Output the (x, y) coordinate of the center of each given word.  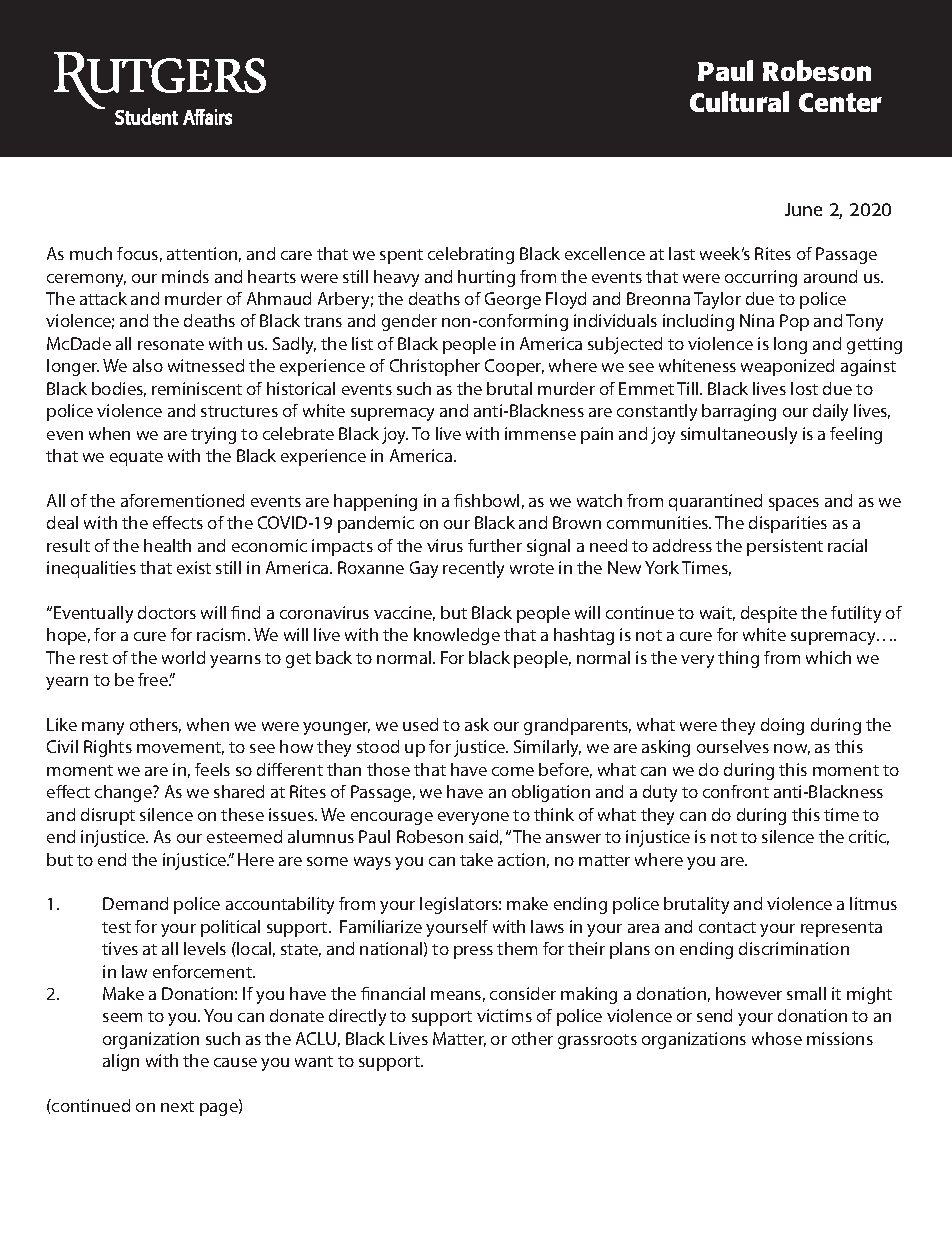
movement (180, 748)
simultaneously (739, 435)
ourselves (733, 746)
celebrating (471, 255)
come (513, 771)
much (91, 253)
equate (136, 458)
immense (540, 433)
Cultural (739, 101)
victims (504, 1015)
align (121, 1062)
